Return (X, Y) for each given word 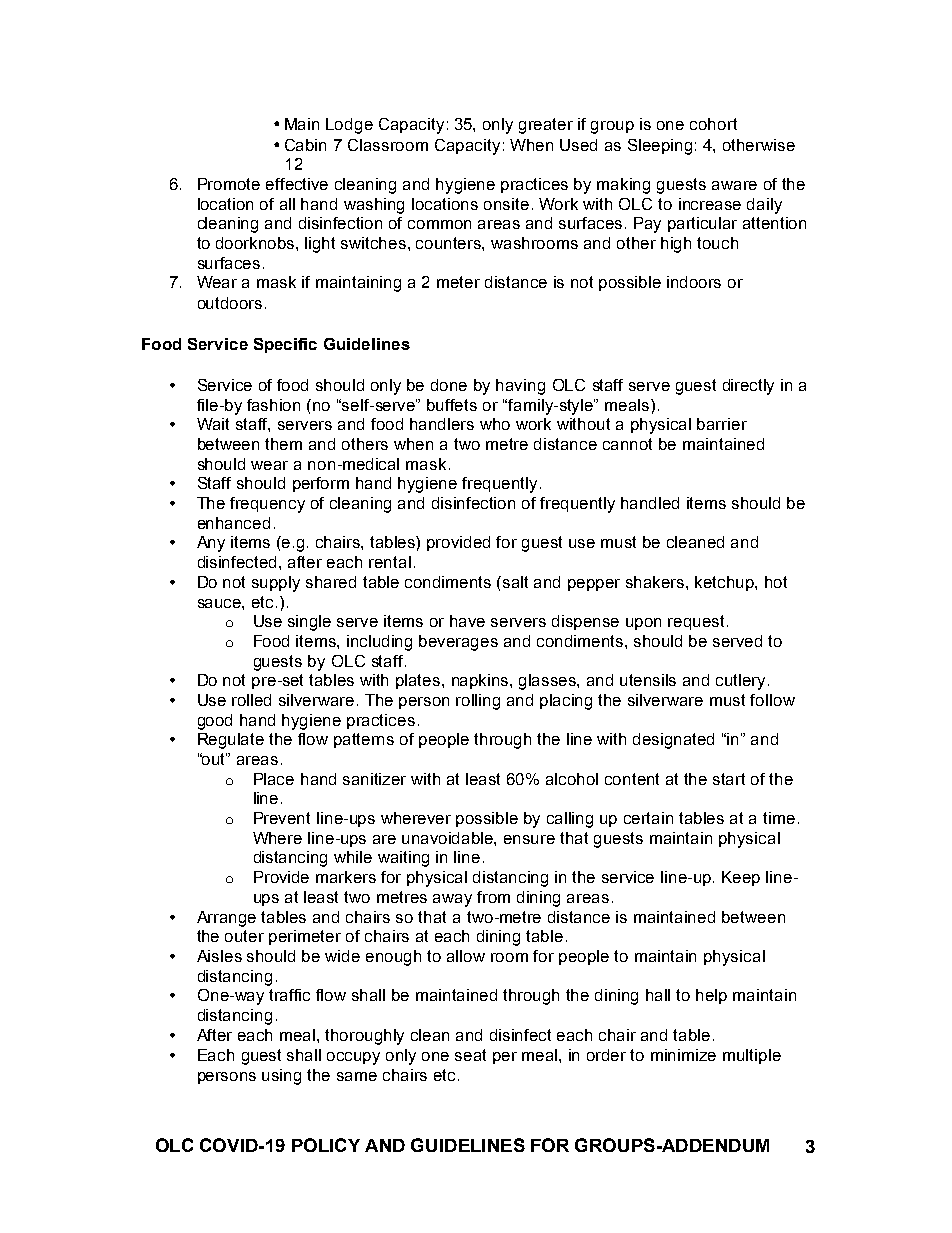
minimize (683, 1055)
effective (297, 184)
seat (470, 1055)
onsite (506, 204)
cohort (713, 124)
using (281, 1077)
